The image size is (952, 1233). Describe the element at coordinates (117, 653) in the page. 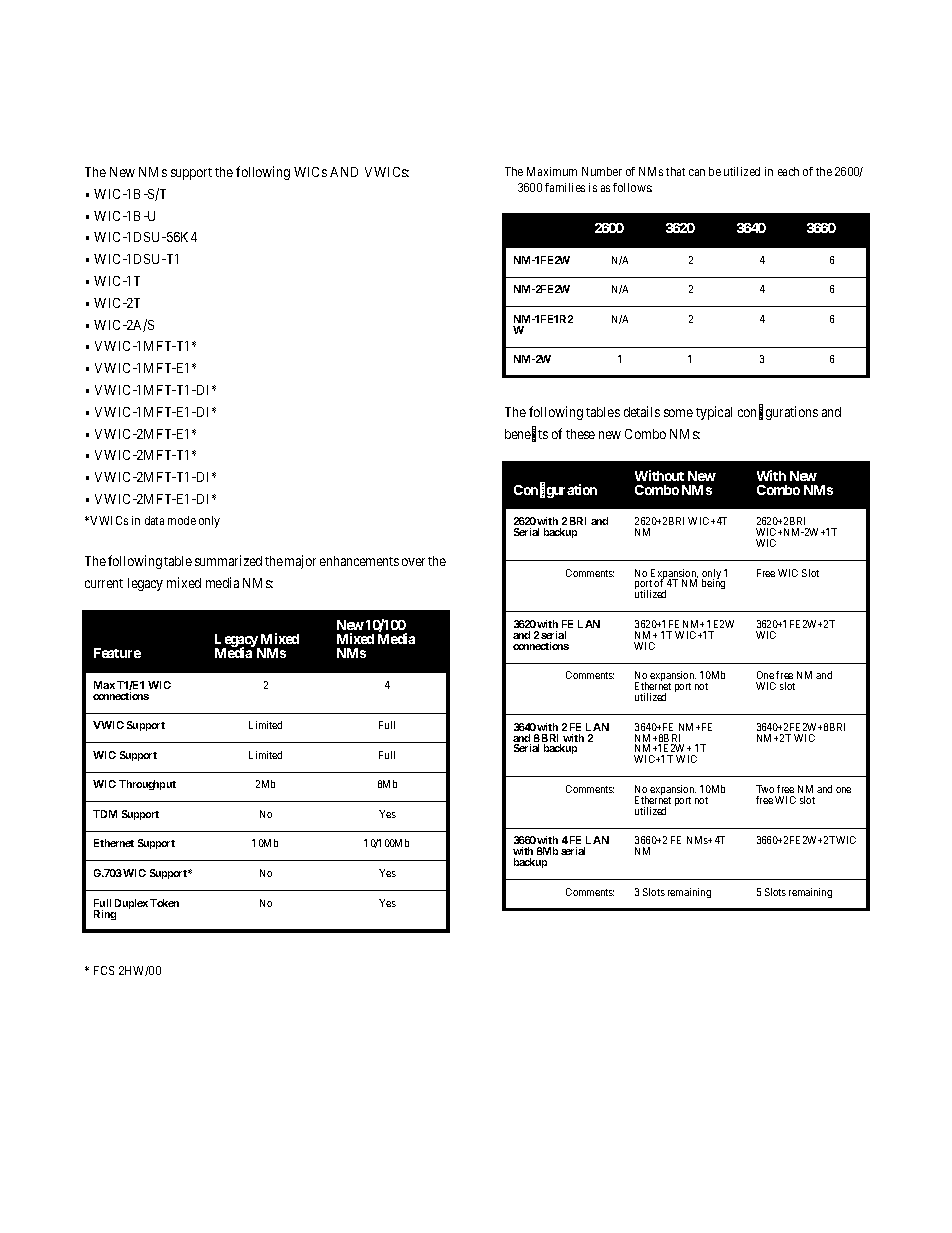

I see `Feature` at that location.
